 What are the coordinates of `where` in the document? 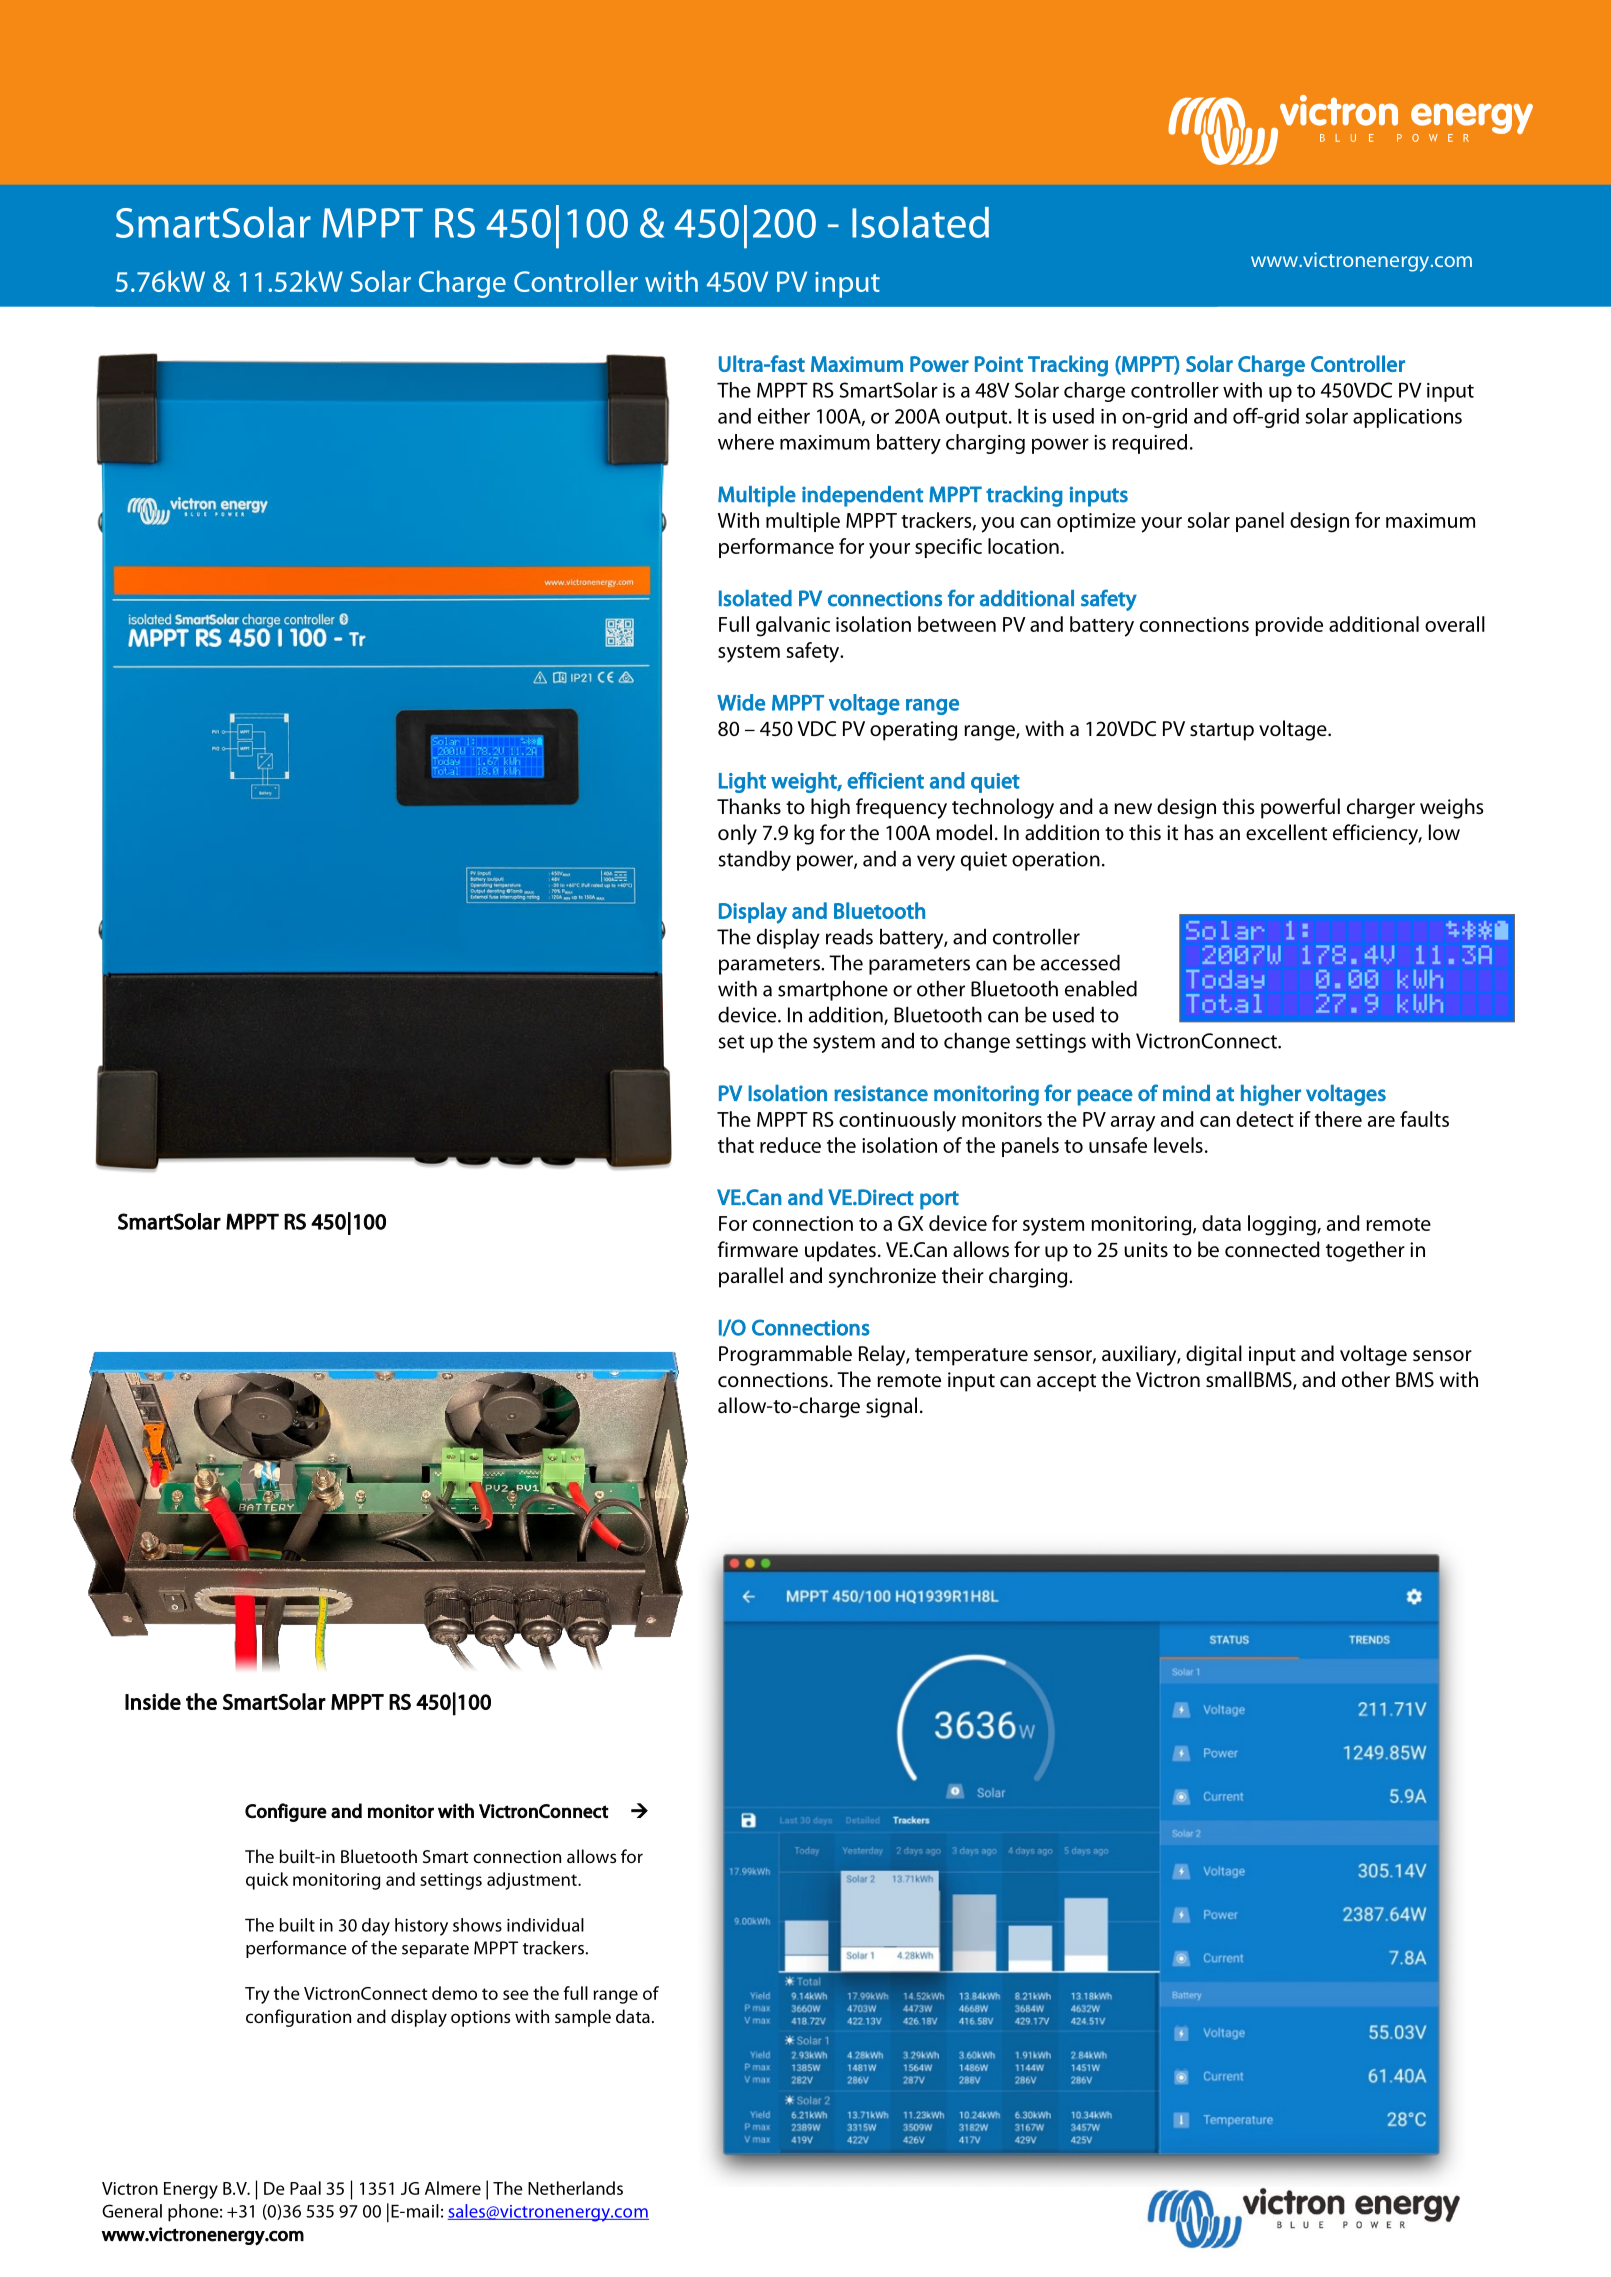 It's located at (746, 442).
